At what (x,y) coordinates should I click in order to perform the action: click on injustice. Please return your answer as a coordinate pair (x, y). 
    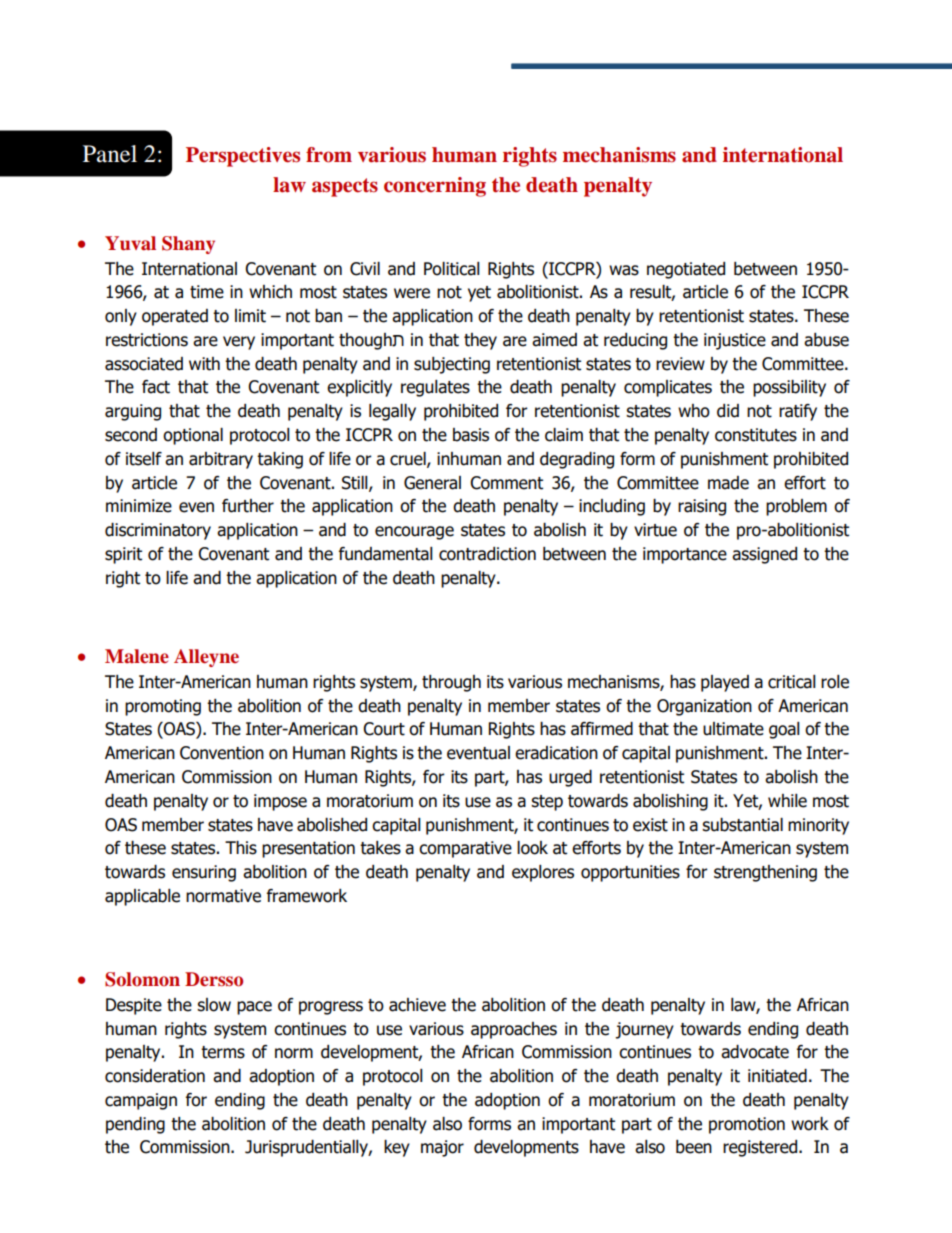
    Looking at the image, I should click on (735, 341).
